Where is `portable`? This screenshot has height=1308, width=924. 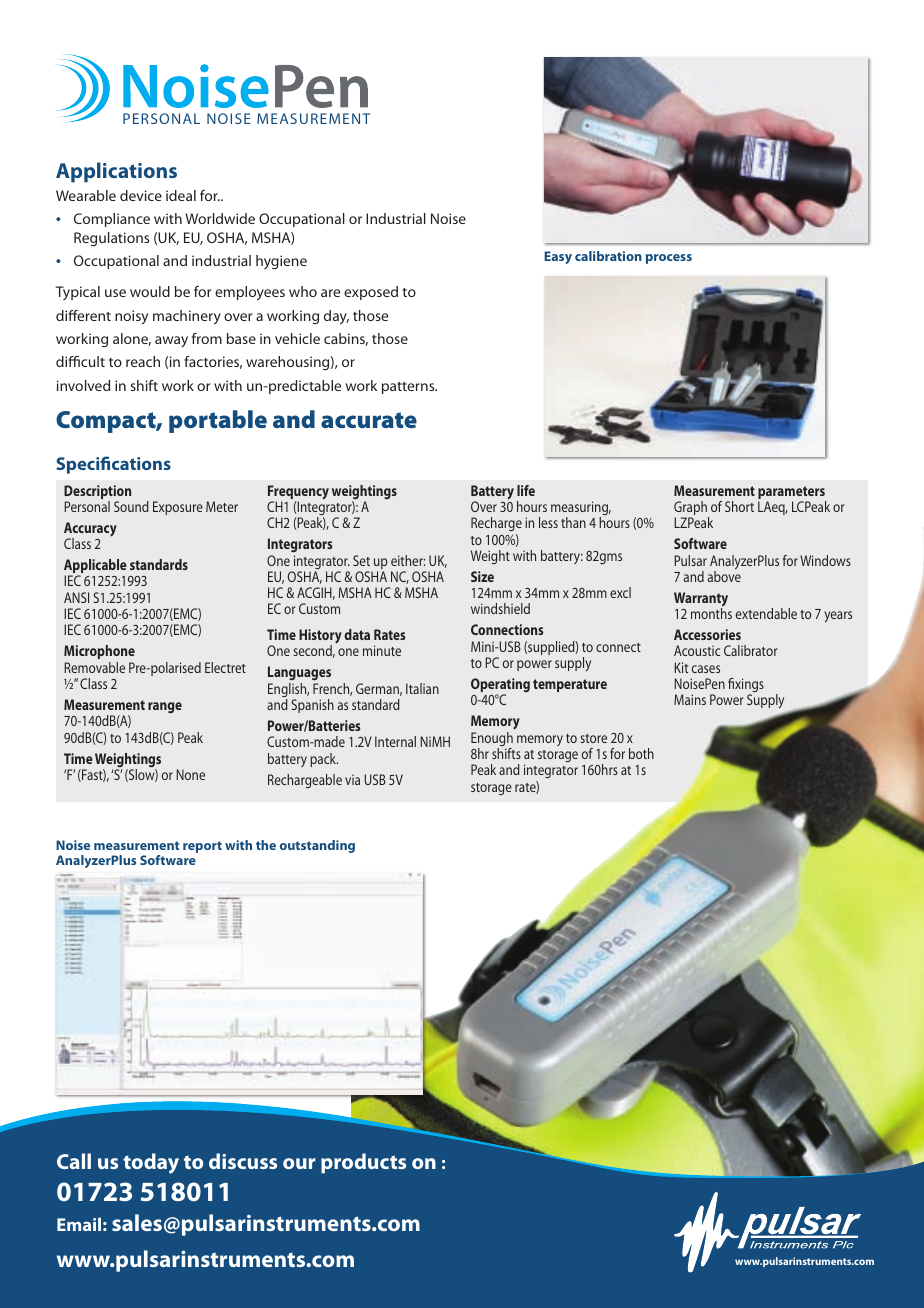 portable is located at coordinates (218, 421).
